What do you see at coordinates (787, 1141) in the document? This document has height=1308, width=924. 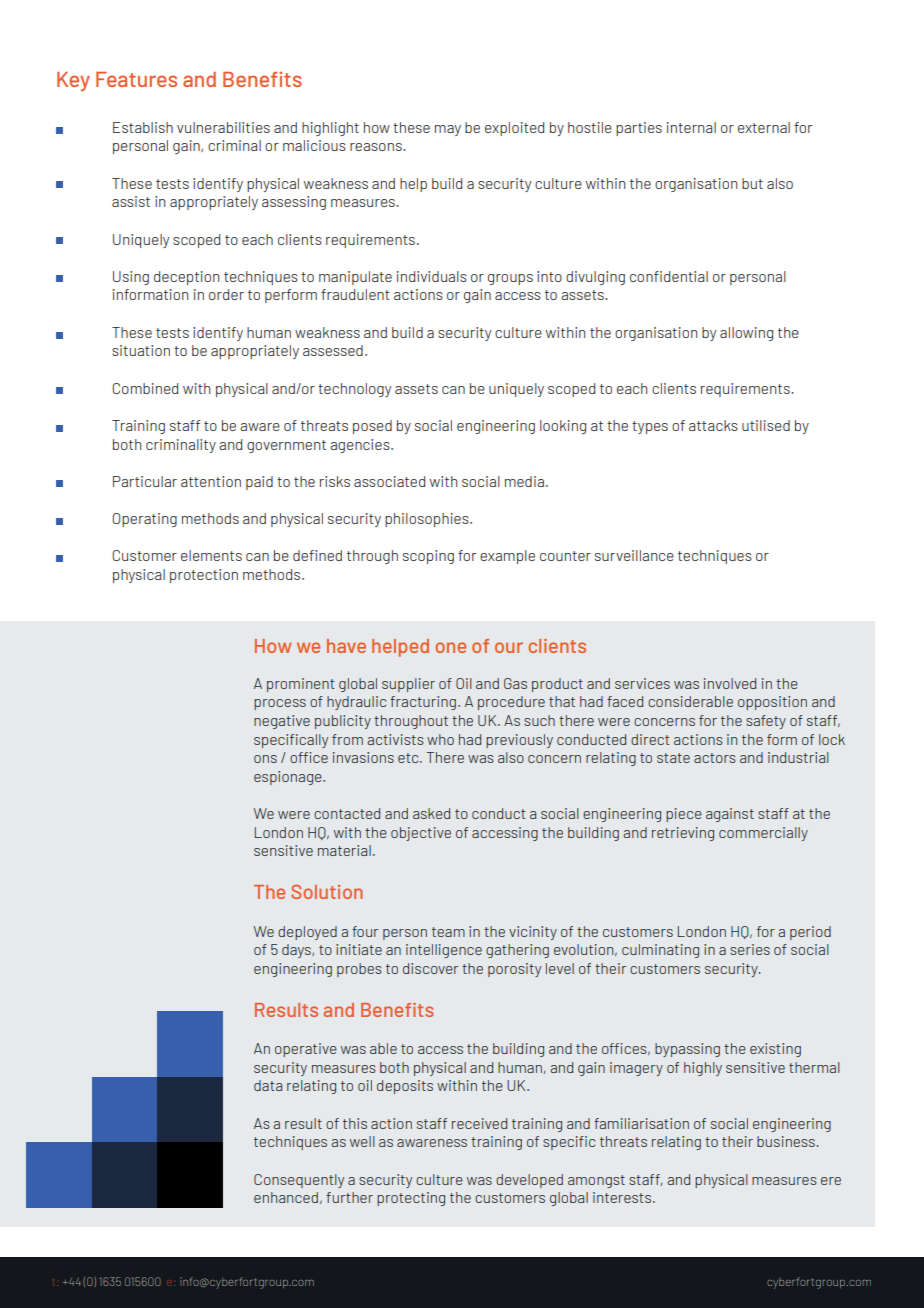 I see `business` at bounding box center [787, 1141].
